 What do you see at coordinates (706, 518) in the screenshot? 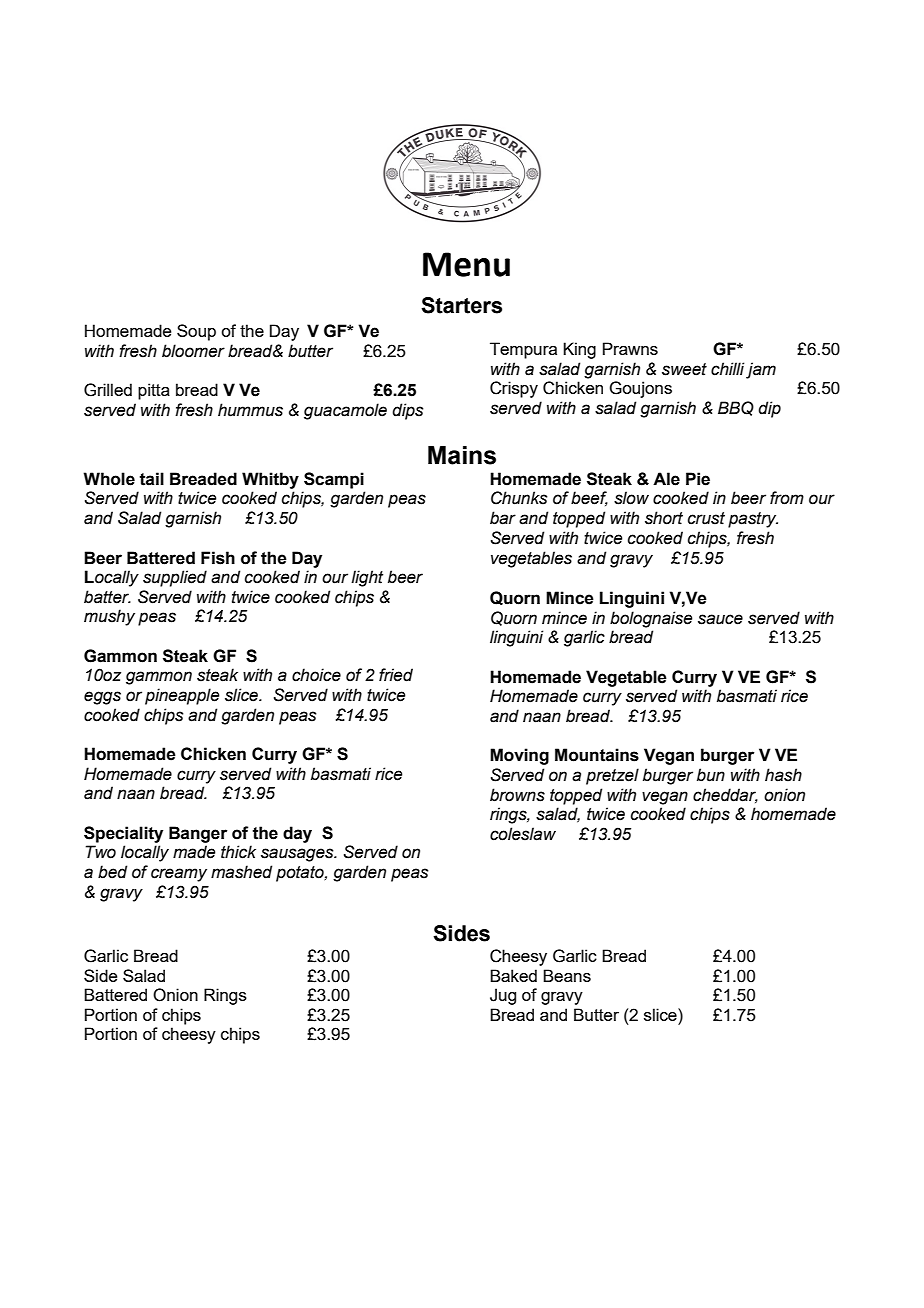
I see `crust` at bounding box center [706, 518].
